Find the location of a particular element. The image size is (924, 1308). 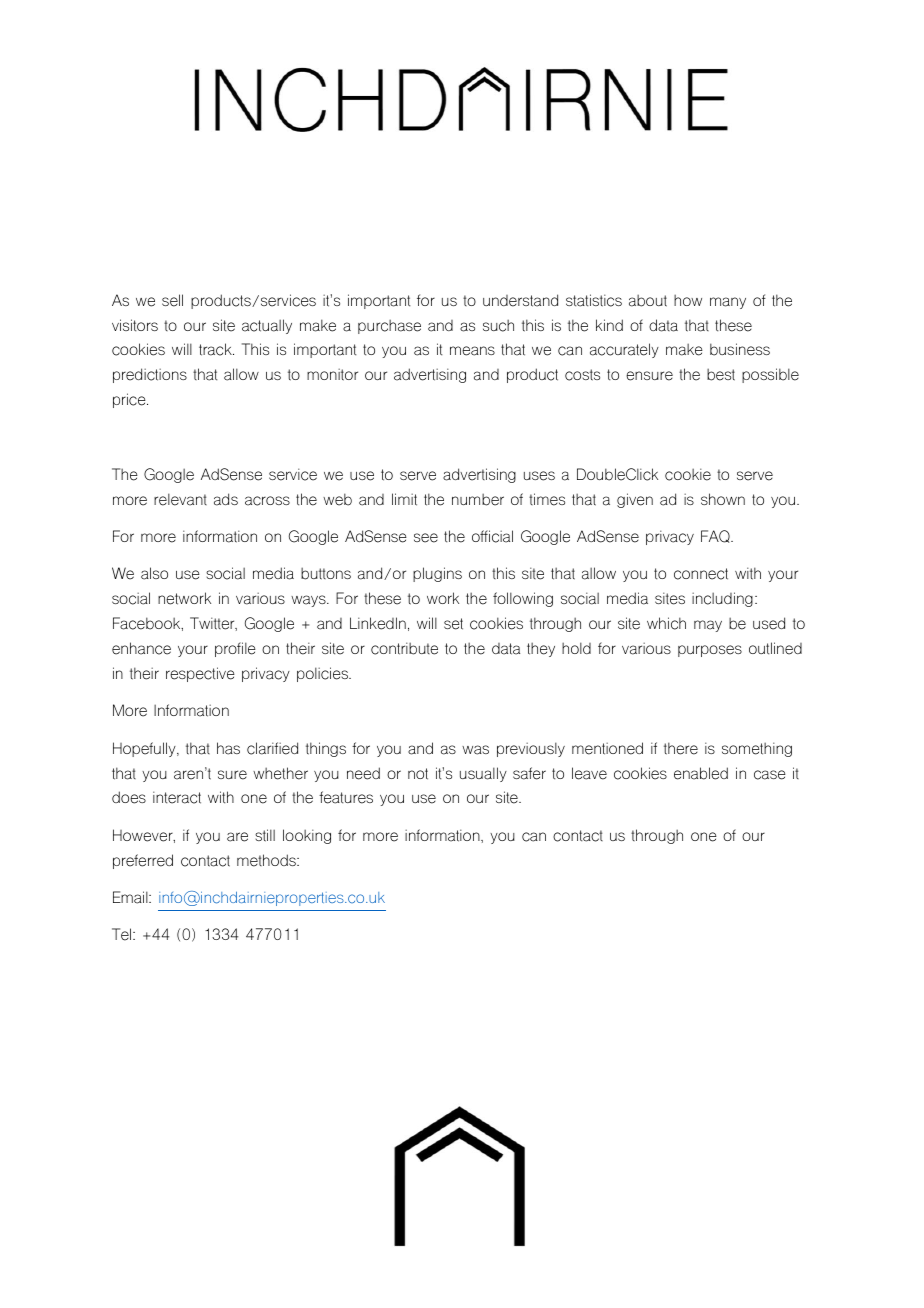

sell is located at coordinates (172, 300).
